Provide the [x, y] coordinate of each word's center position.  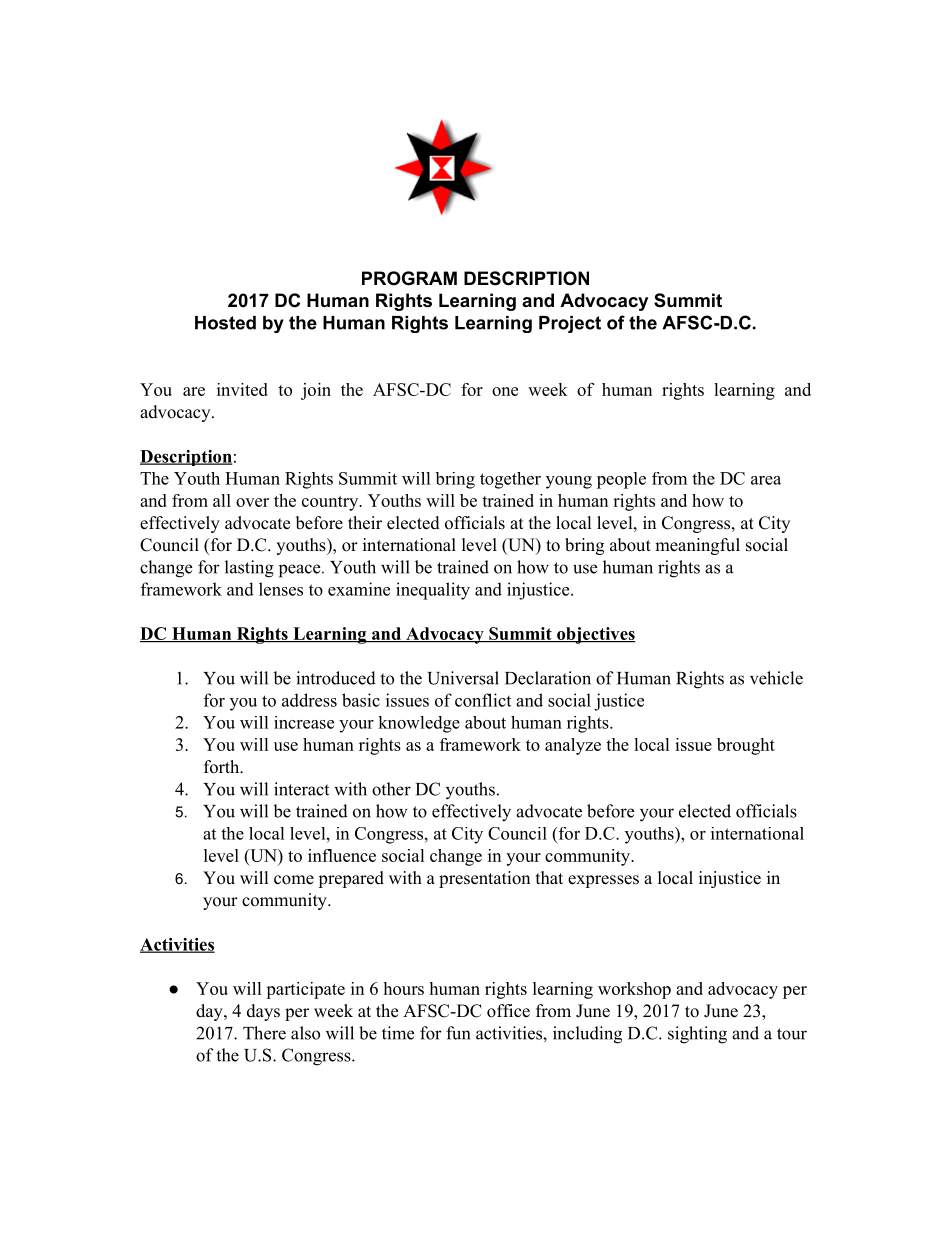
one [505, 391]
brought [746, 746]
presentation [484, 879]
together [510, 480]
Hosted [225, 323]
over [252, 502]
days [263, 1012]
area [766, 480]
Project [570, 324]
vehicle [776, 678]
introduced [336, 678]
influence [342, 855]
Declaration [548, 678]
